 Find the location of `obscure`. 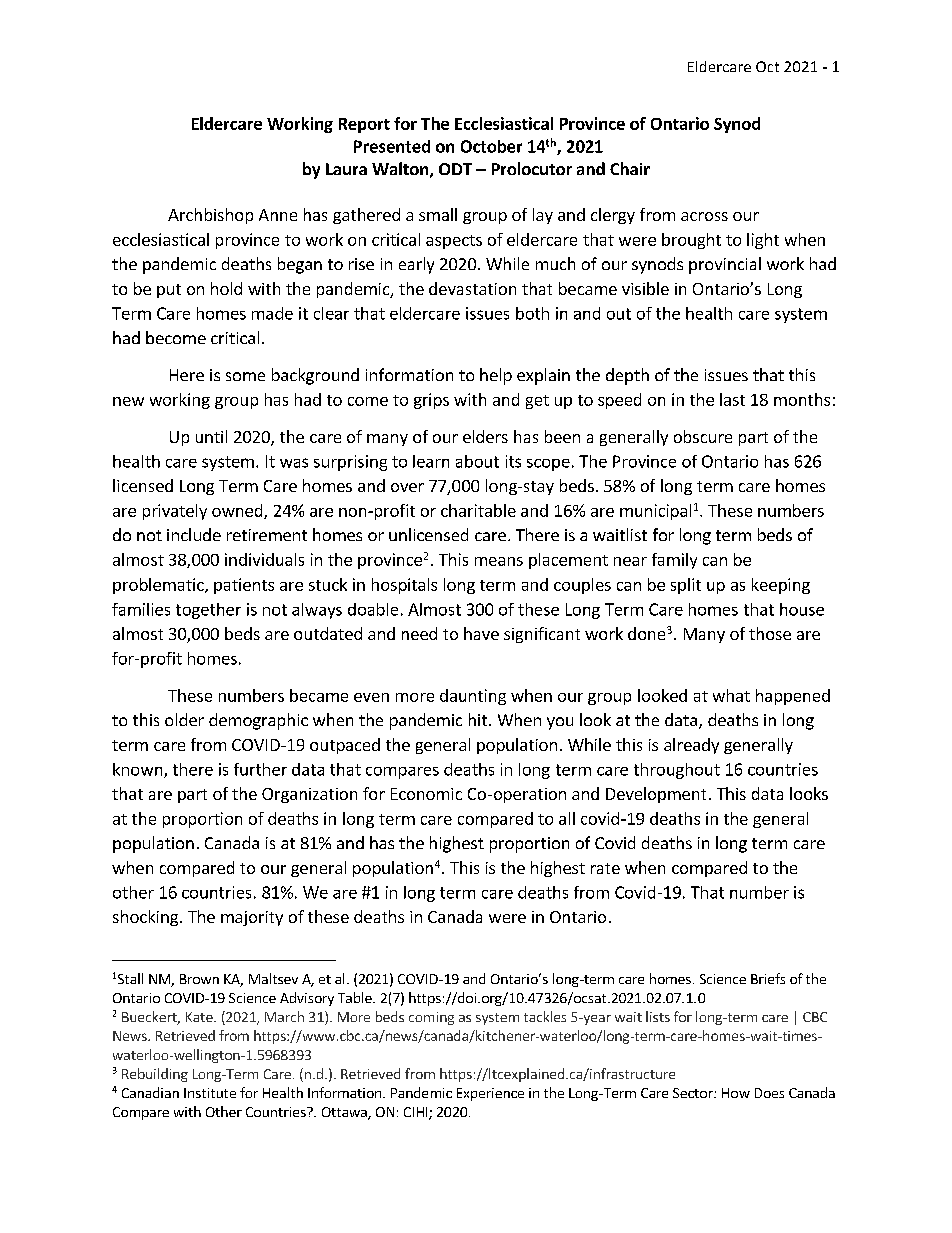

obscure is located at coordinates (703, 436).
